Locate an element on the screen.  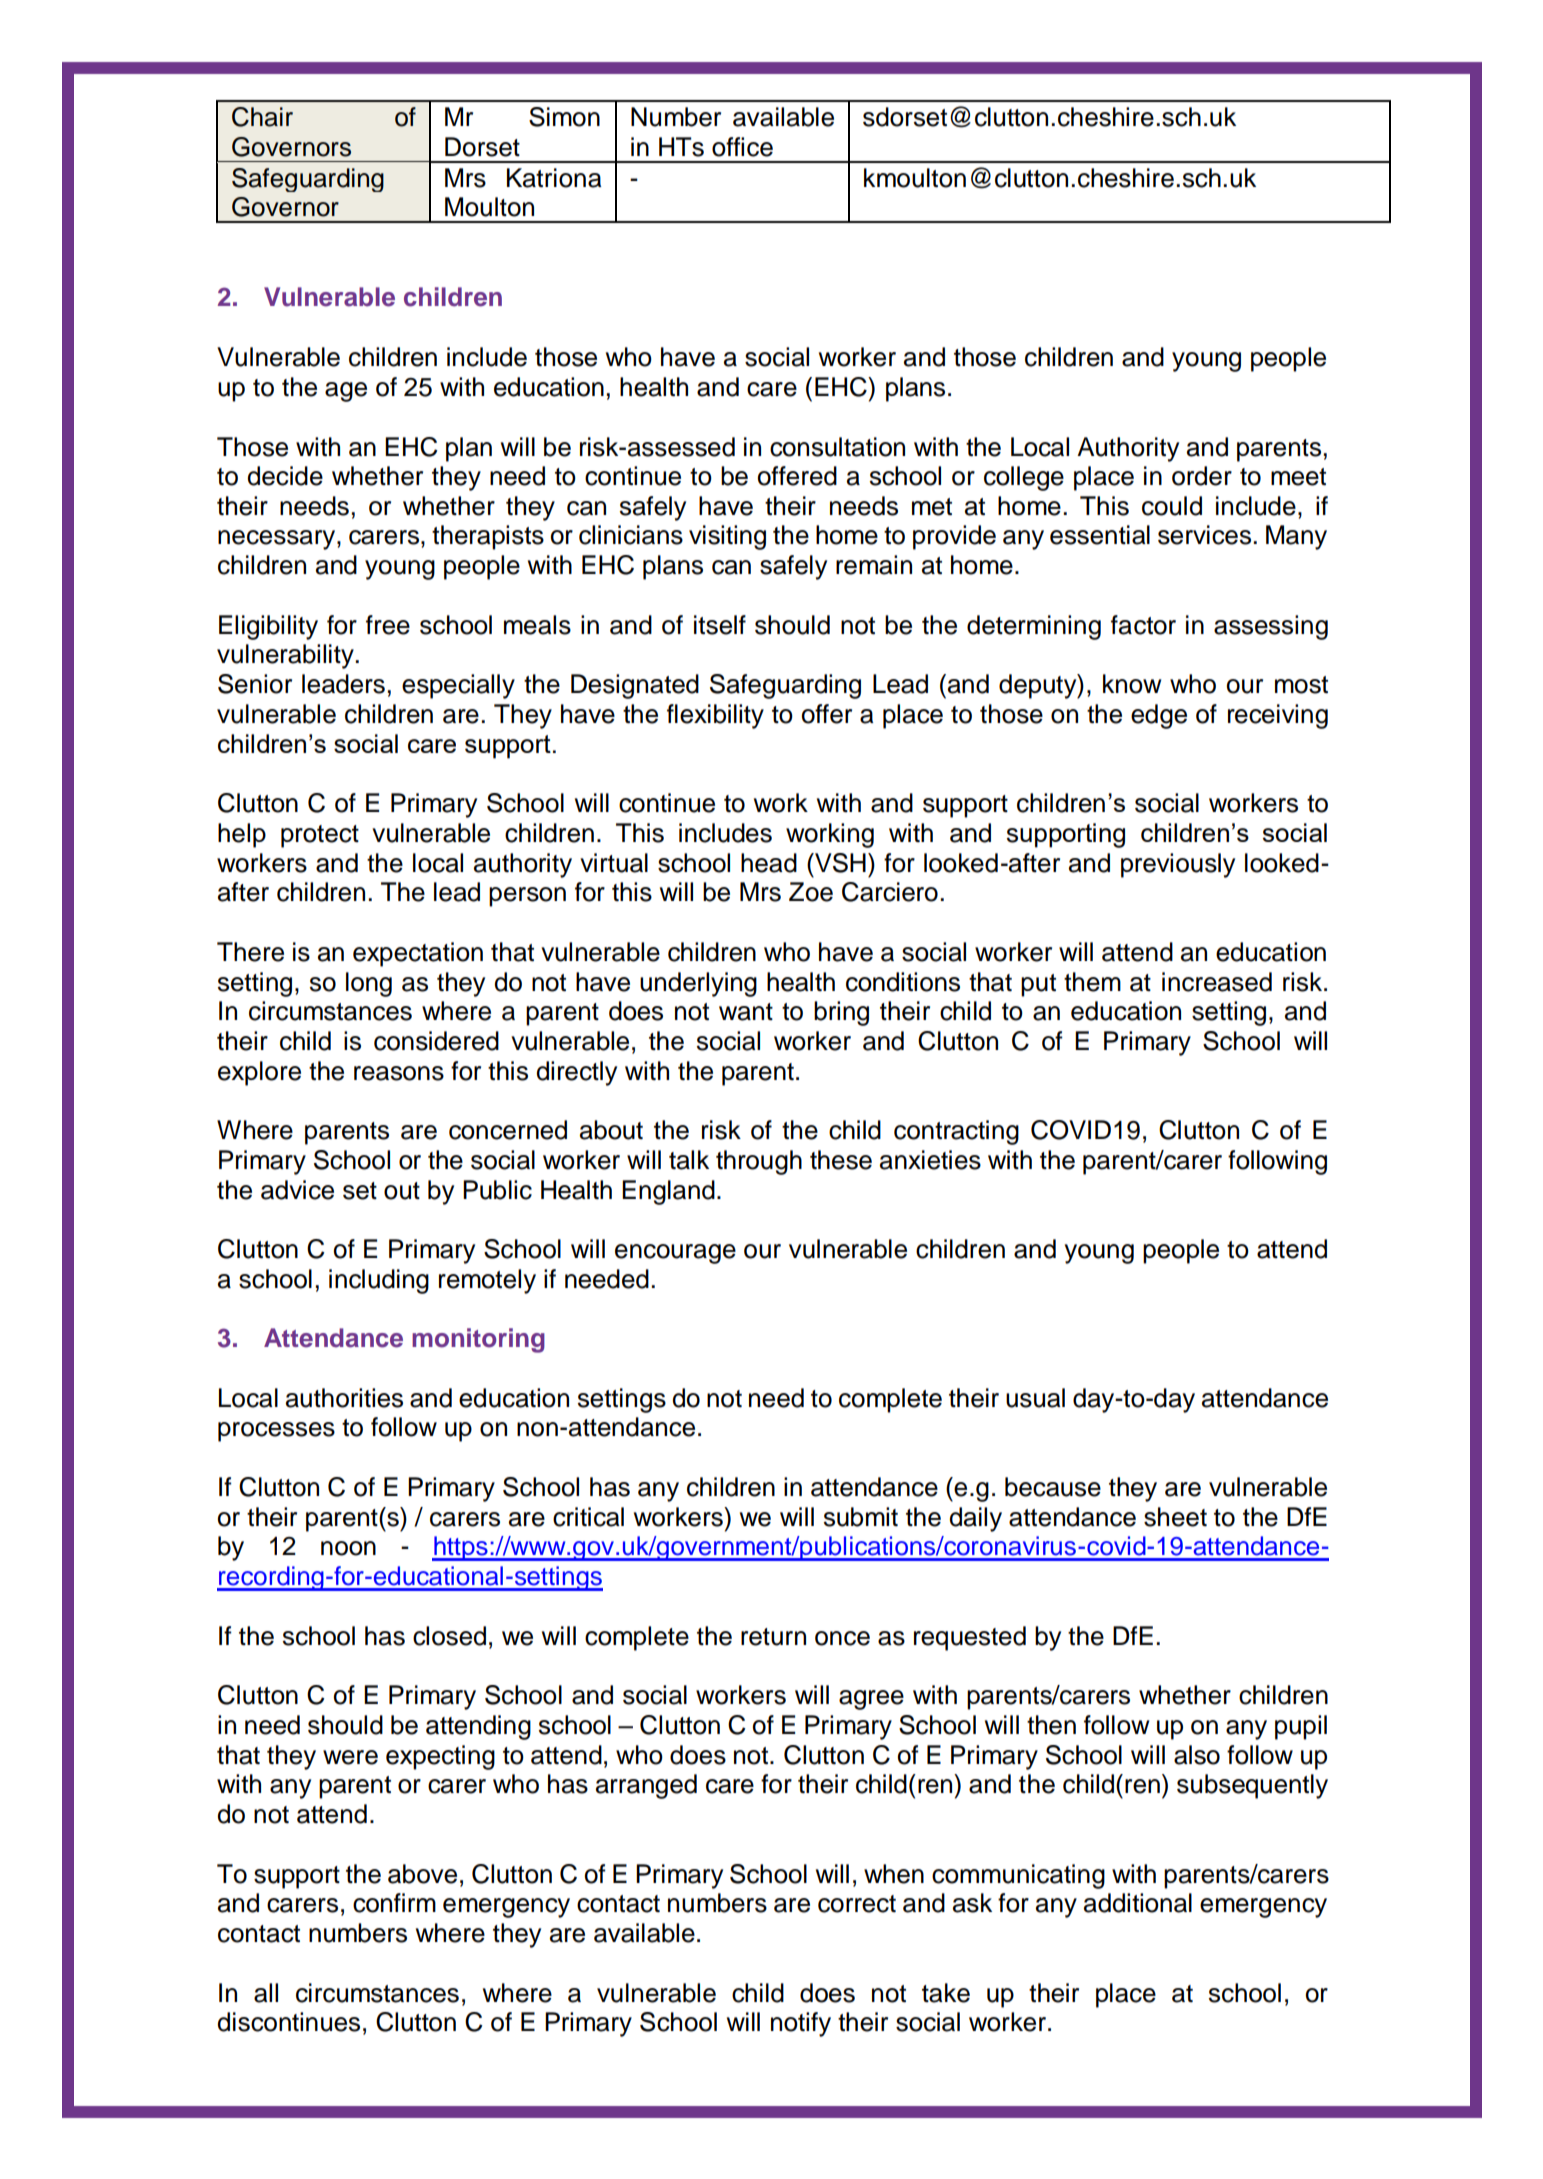
factor is located at coordinates (1143, 625).
